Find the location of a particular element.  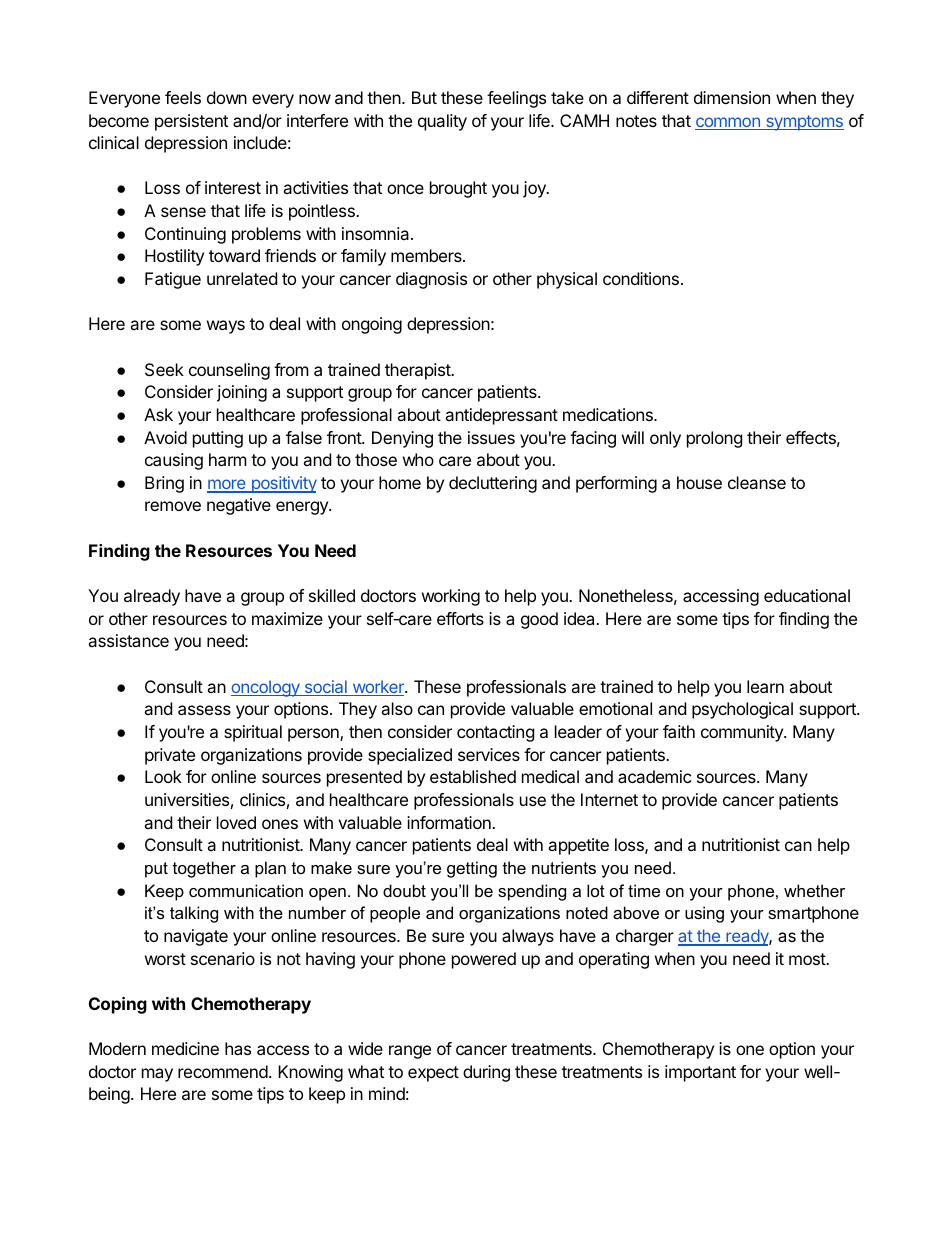

important is located at coordinates (700, 1073).
